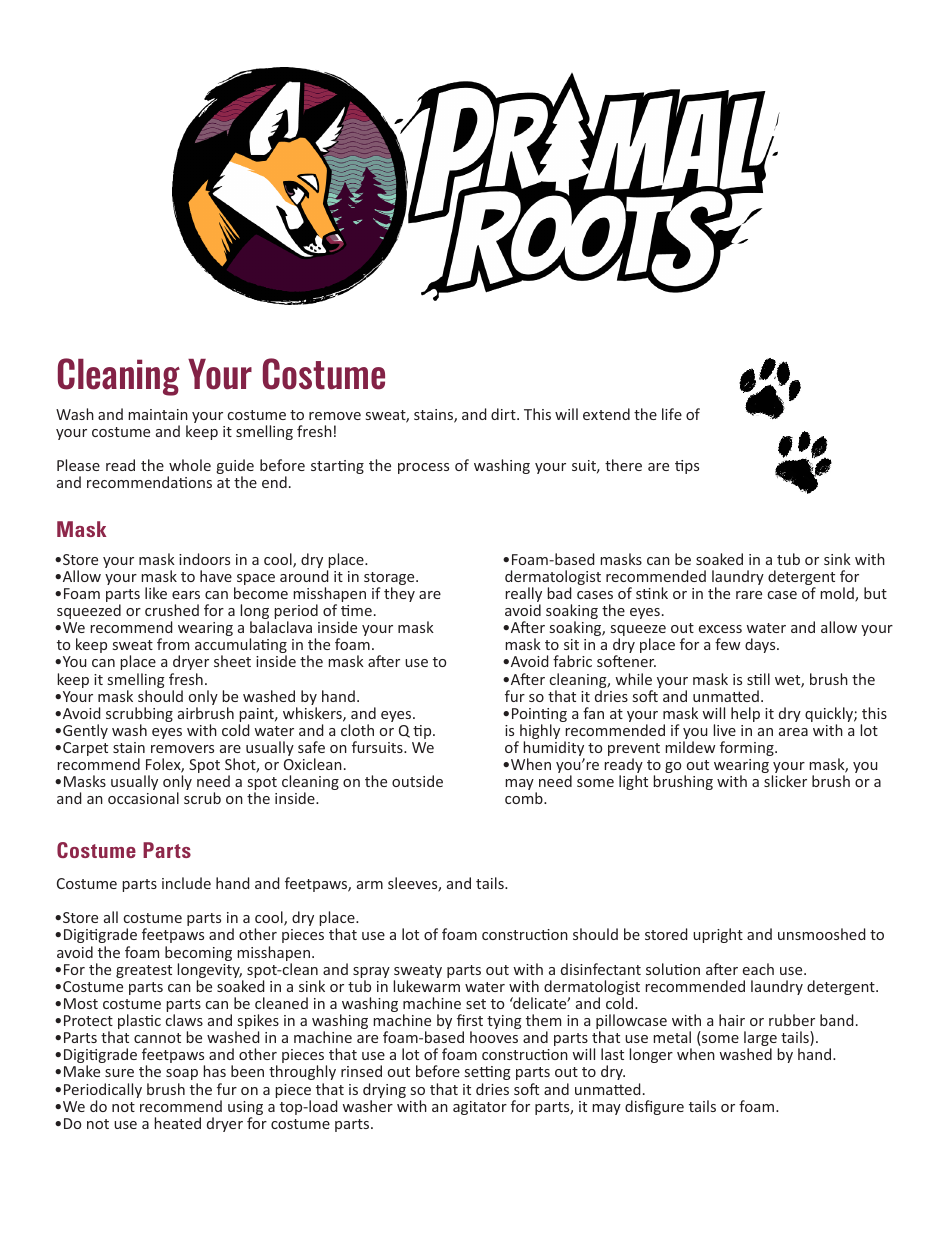 The width and height of the screenshot is (952, 1233). I want to click on outside, so click(417, 781).
